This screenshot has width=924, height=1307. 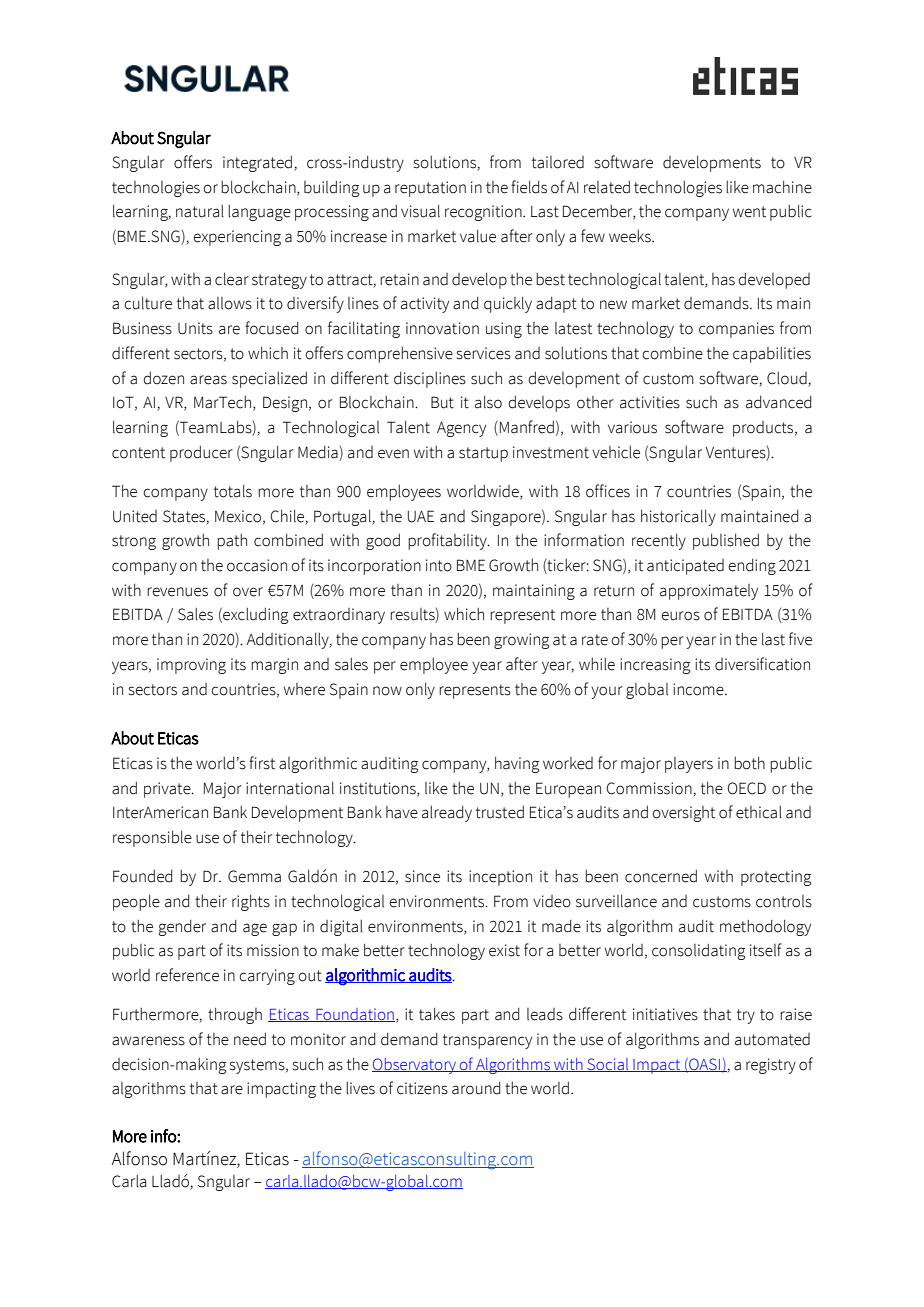 I want to click on natural, so click(x=200, y=211).
